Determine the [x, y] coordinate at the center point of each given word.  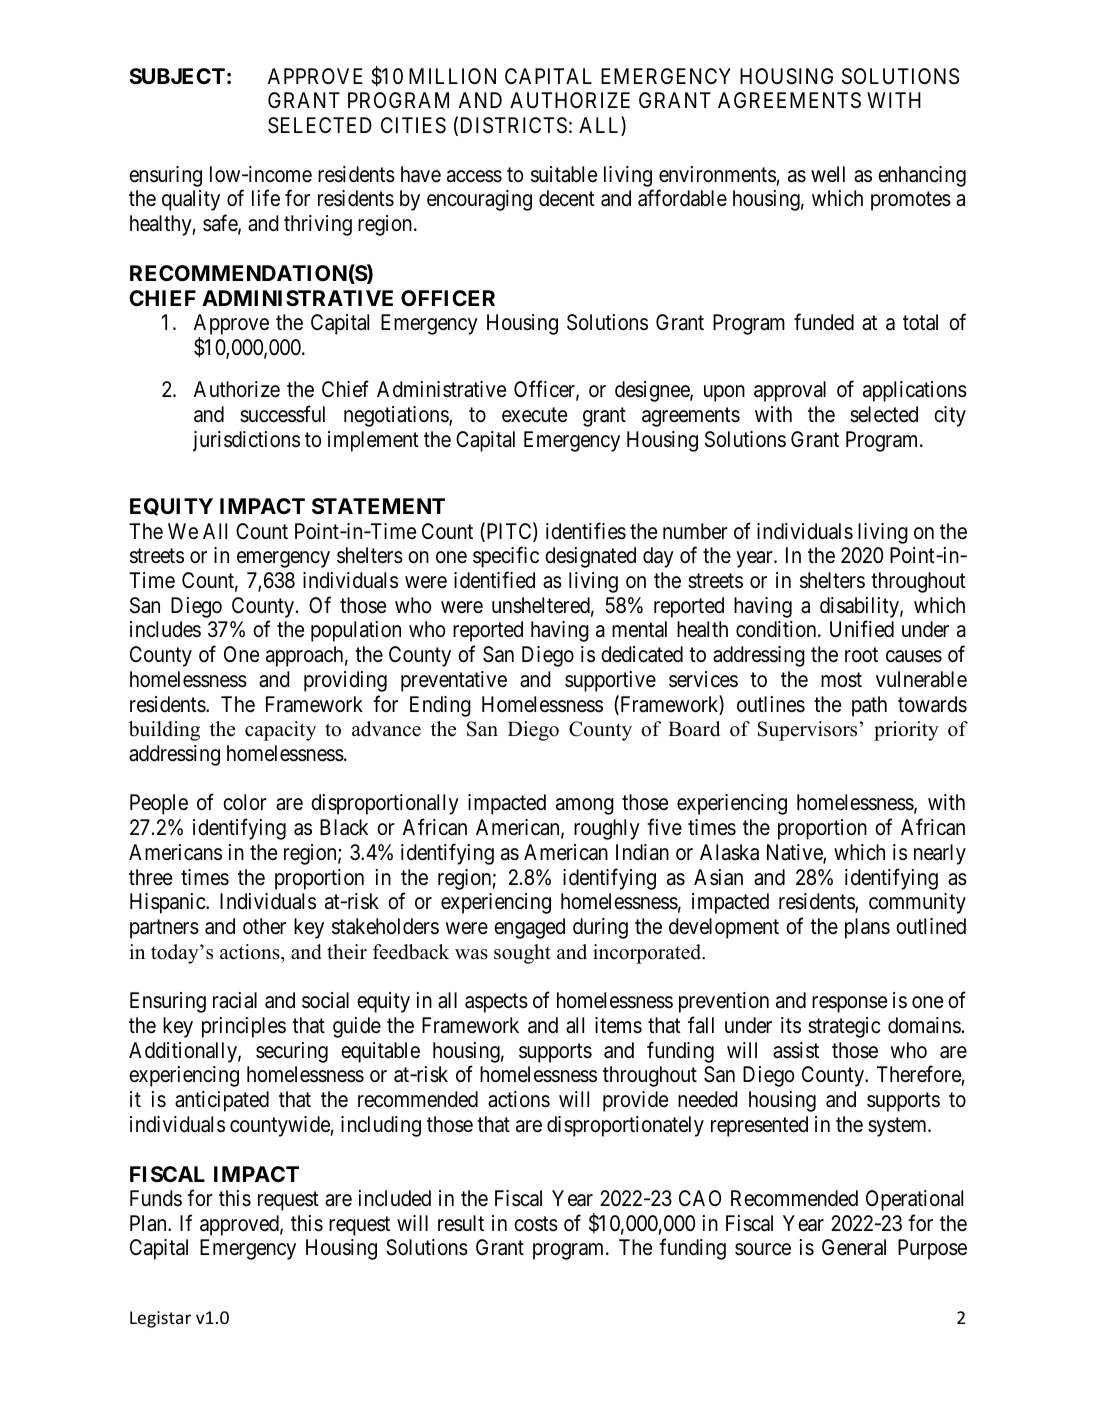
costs [536, 1224]
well [828, 174]
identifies [586, 531]
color [245, 802]
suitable [564, 174]
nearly [940, 854]
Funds [156, 1198]
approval [790, 391]
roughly [607, 829]
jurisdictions [246, 441]
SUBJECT [177, 76]
